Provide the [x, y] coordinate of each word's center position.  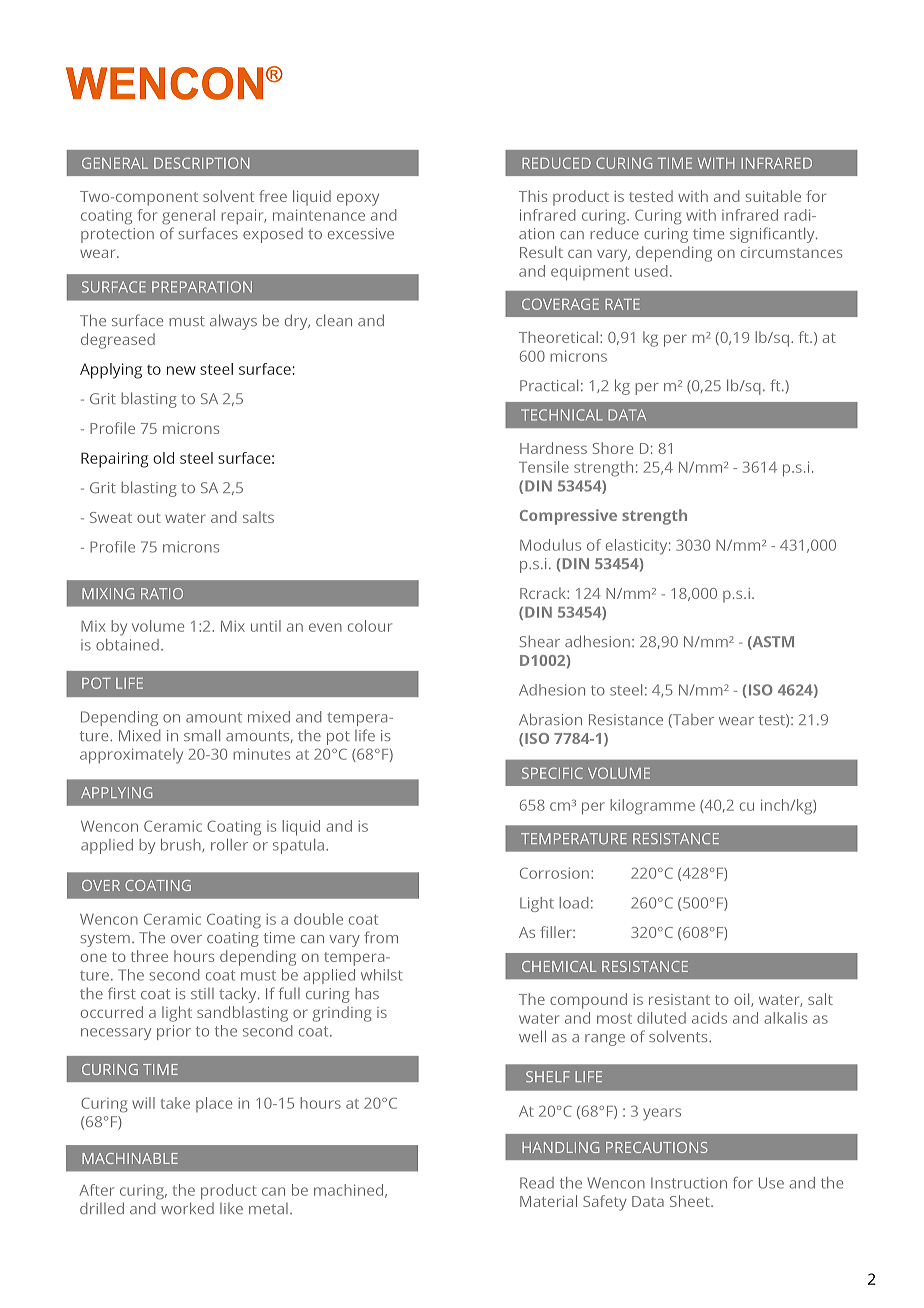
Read [537, 1183]
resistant [679, 999]
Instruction [689, 1183]
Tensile [544, 467]
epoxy [358, 199]
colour [370, 626]
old [163, 458]
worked [187, 1208]
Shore [613, 448]
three [149, 956]
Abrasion [550, 719]
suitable [773, 196]
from [381, 937]
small [202, 735]
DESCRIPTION [202, 163]
